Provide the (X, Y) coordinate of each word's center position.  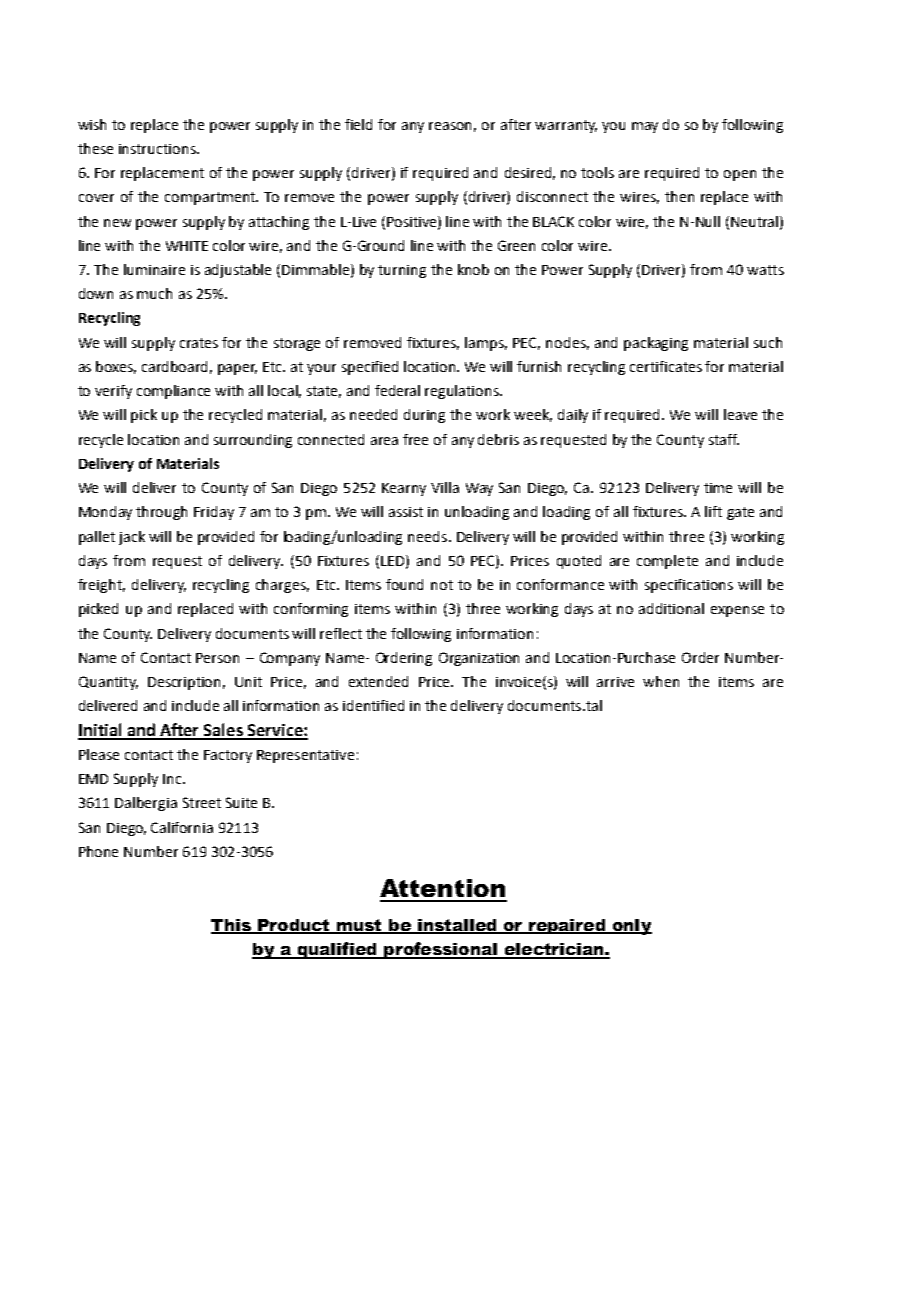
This (232, 926)
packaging (656, 344)
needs (429, 536)
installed (457, 926)
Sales (223, 731)
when (661, 681)
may (645, 127)
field (358, 124)
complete (667, 562)
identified (373, 705)
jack (132, 538)
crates (199, 343)
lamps (486, 344)
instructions (158, 149)
